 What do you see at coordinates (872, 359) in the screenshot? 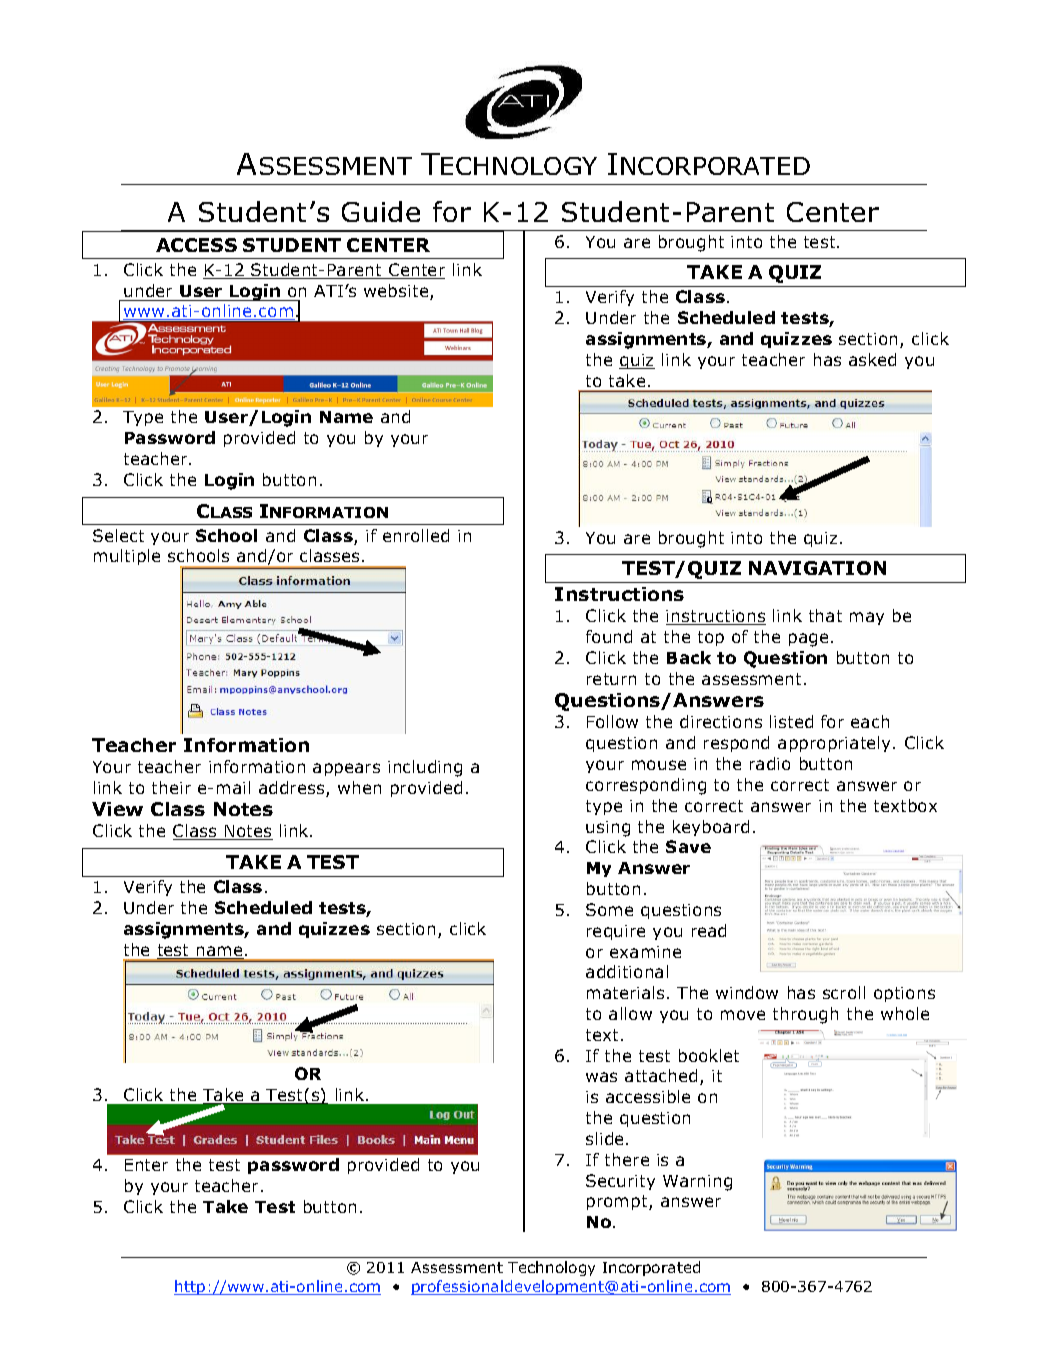
I see `asked` at bounding box center [872, 359].
